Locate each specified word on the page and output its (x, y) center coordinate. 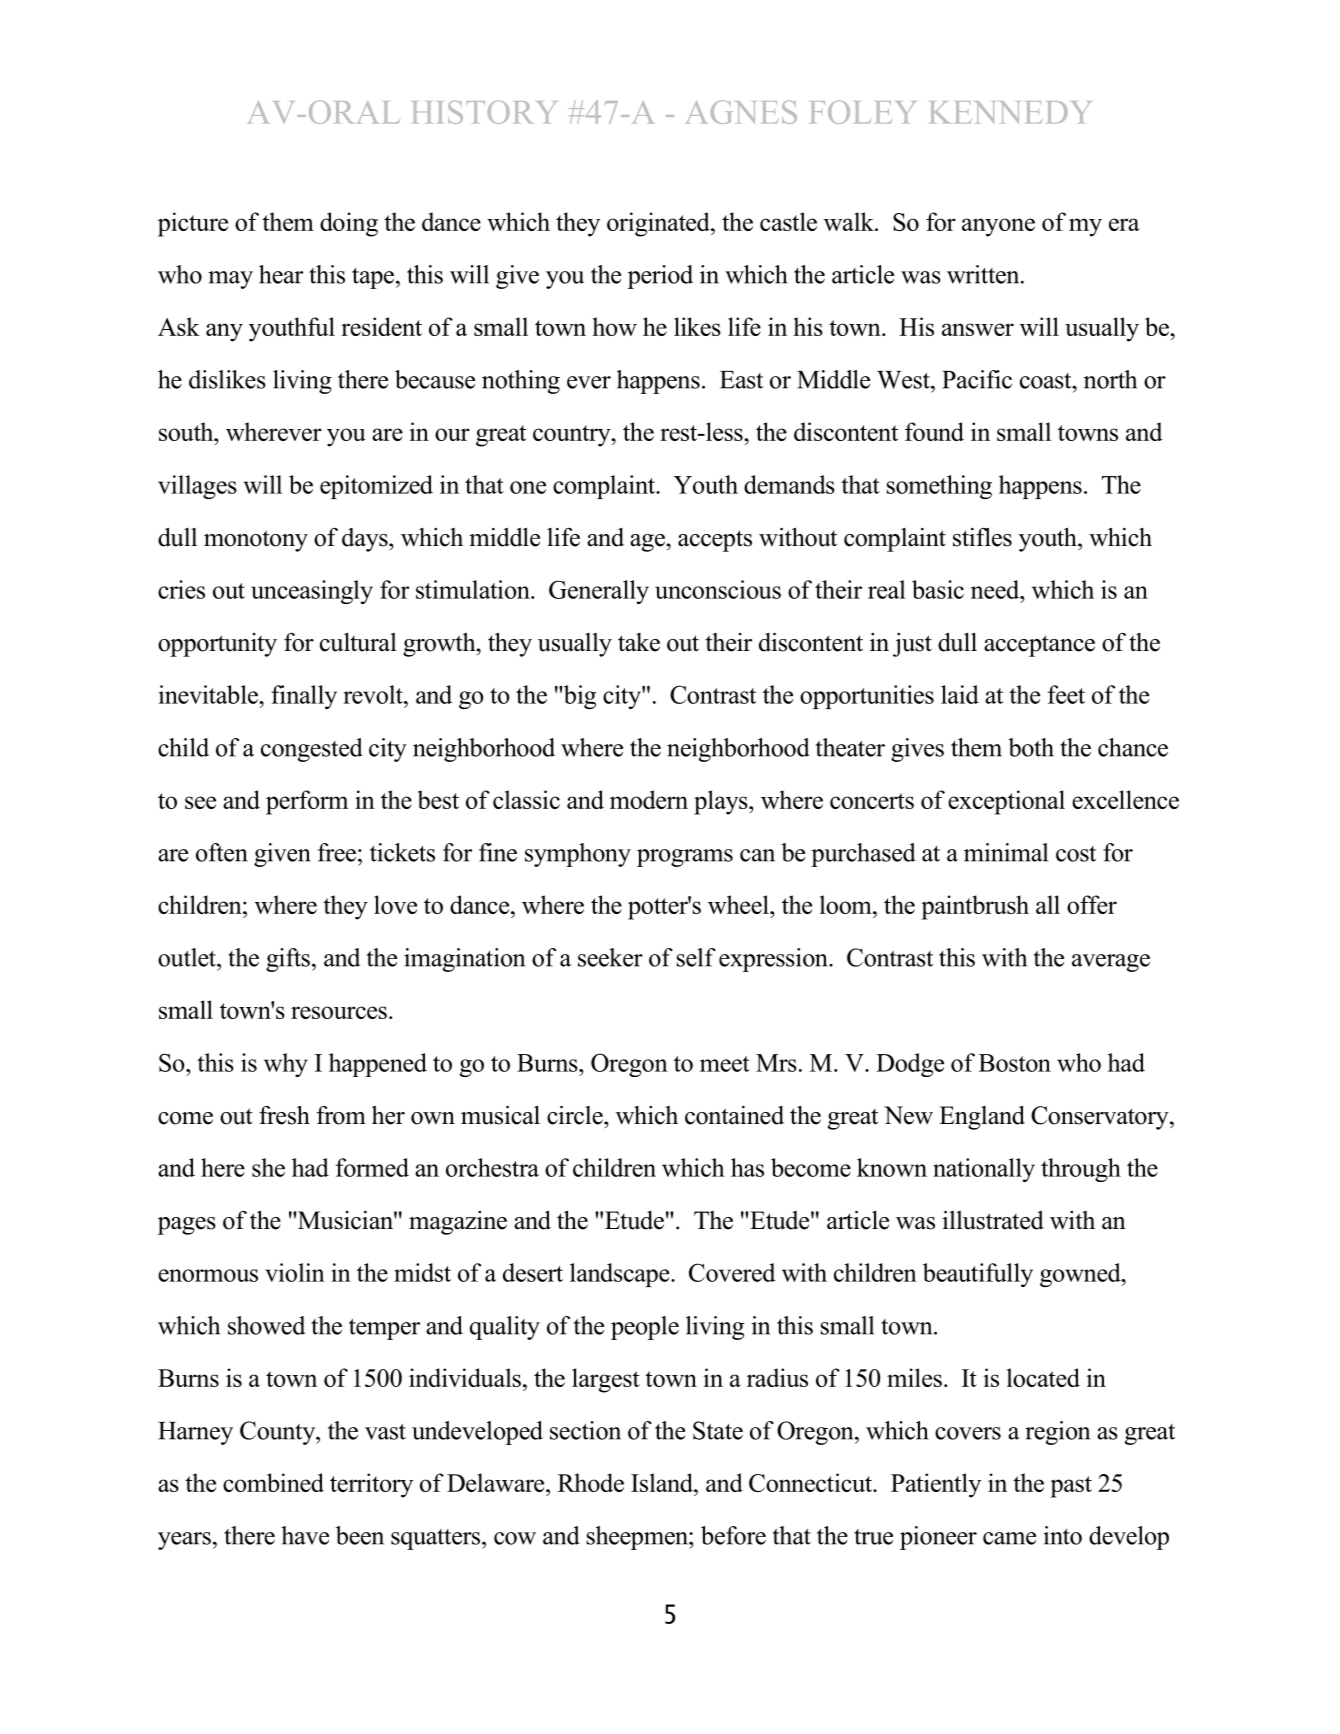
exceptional (1006, 802)
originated (659, 224)
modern (649, 799)
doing (349, 224)
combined (273, 1482)
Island (663, 1482)
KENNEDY (1011, 112)
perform (307, 802)
